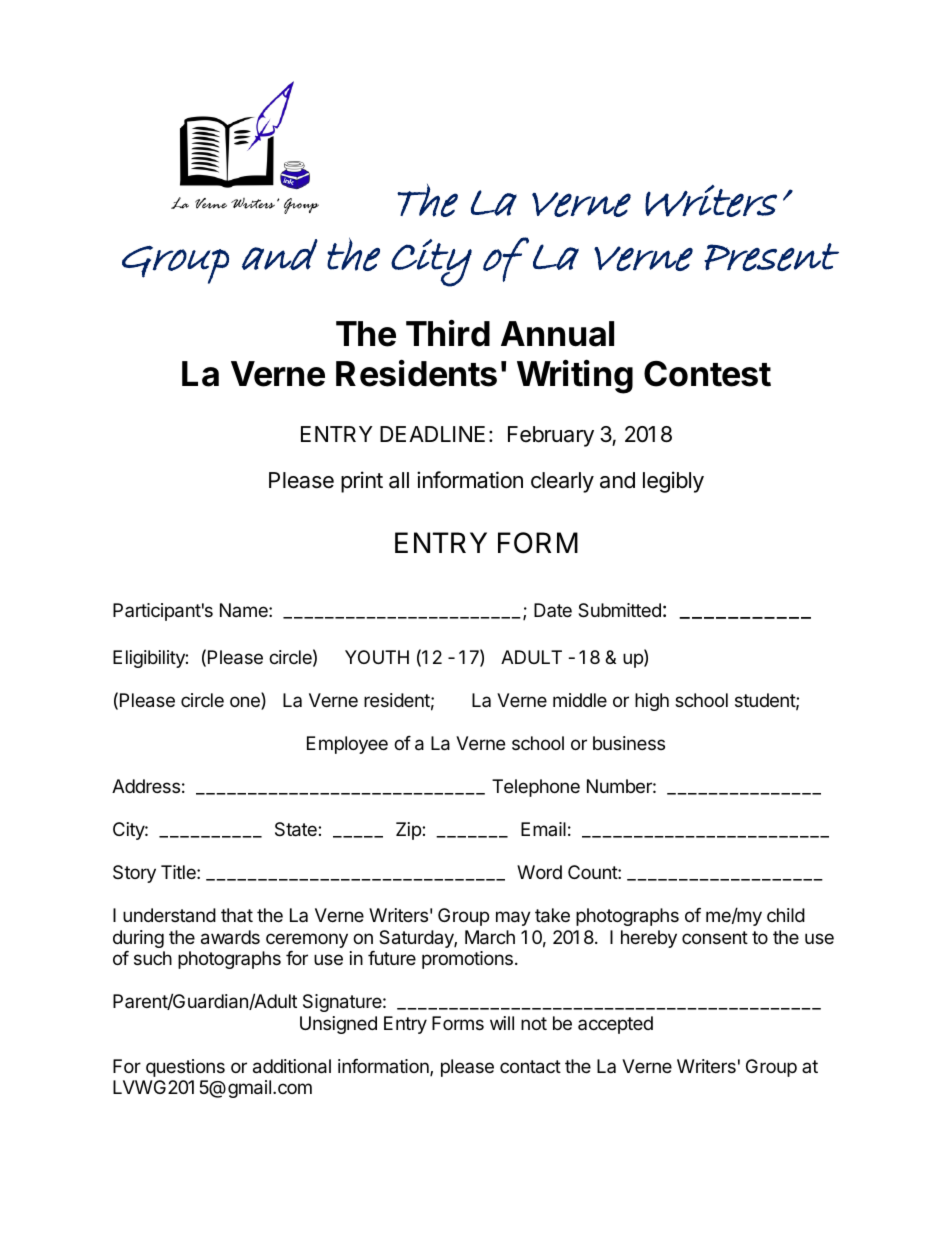 The image size is (952, 1233). Describe the element at coordinates (652, 702) in the screenshot. I see `high` at that location.
